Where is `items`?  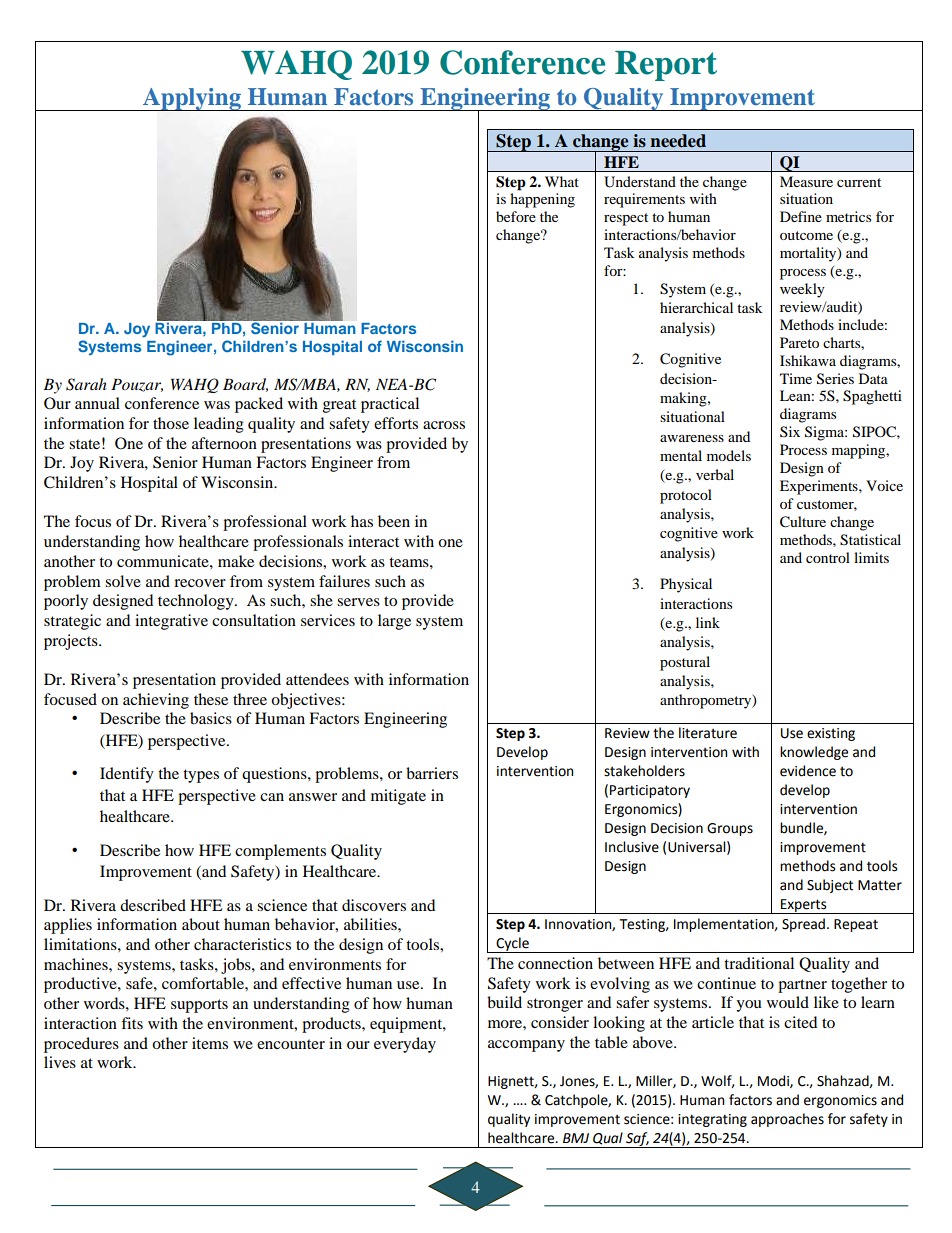 items is located at coordinates (210, 1043).
